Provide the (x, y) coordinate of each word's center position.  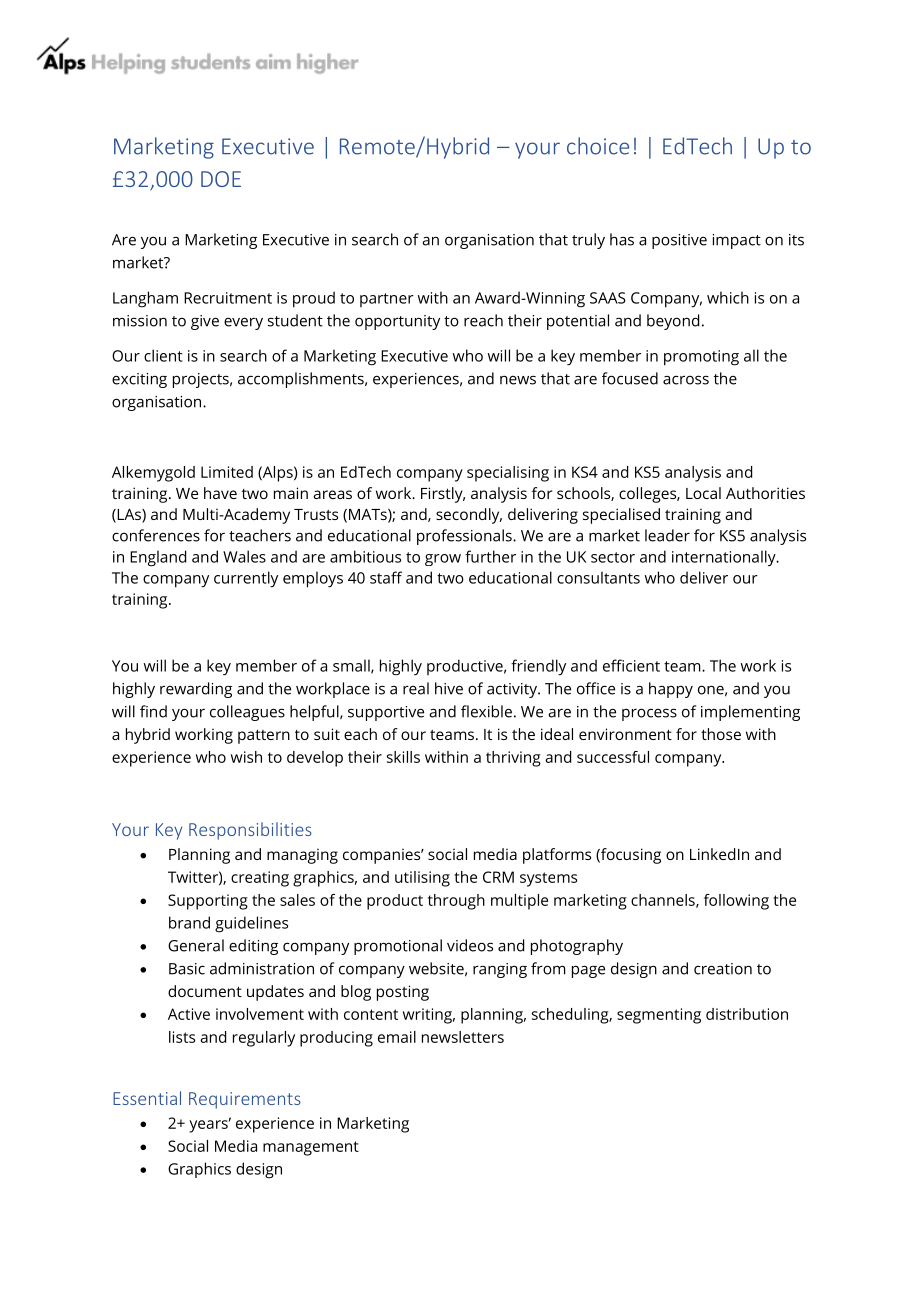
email (397, 1037)
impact (737, 241)
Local (703, 493)
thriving (513, 759)
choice (598, 146)
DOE (221, 179)
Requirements (245, 1100)
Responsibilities (250, 831)
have (220, 493)
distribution (747, 1014)
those (721, 734)
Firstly (443, 495)
